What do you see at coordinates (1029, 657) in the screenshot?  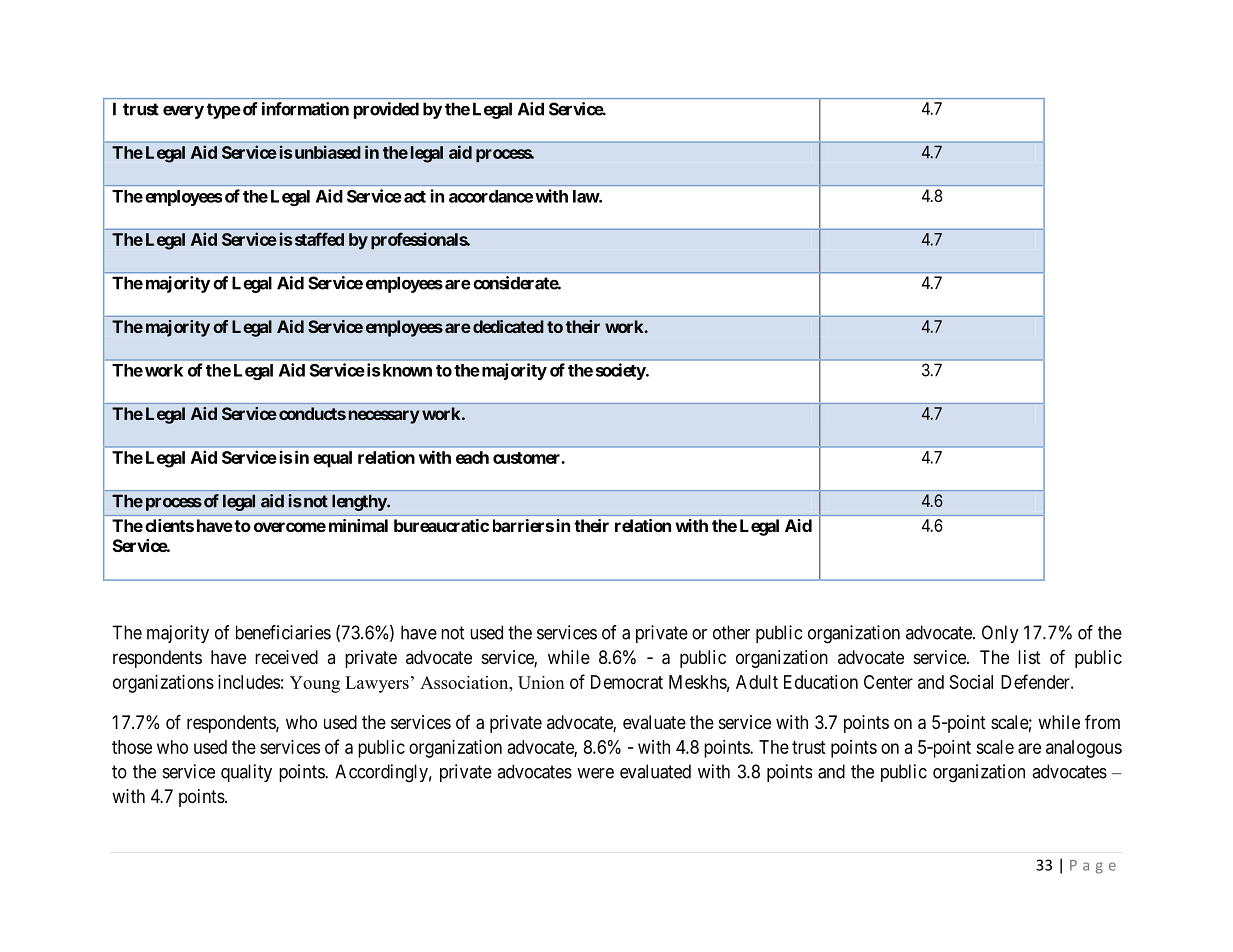 I see `list` at bounding box center [1029, 657].
